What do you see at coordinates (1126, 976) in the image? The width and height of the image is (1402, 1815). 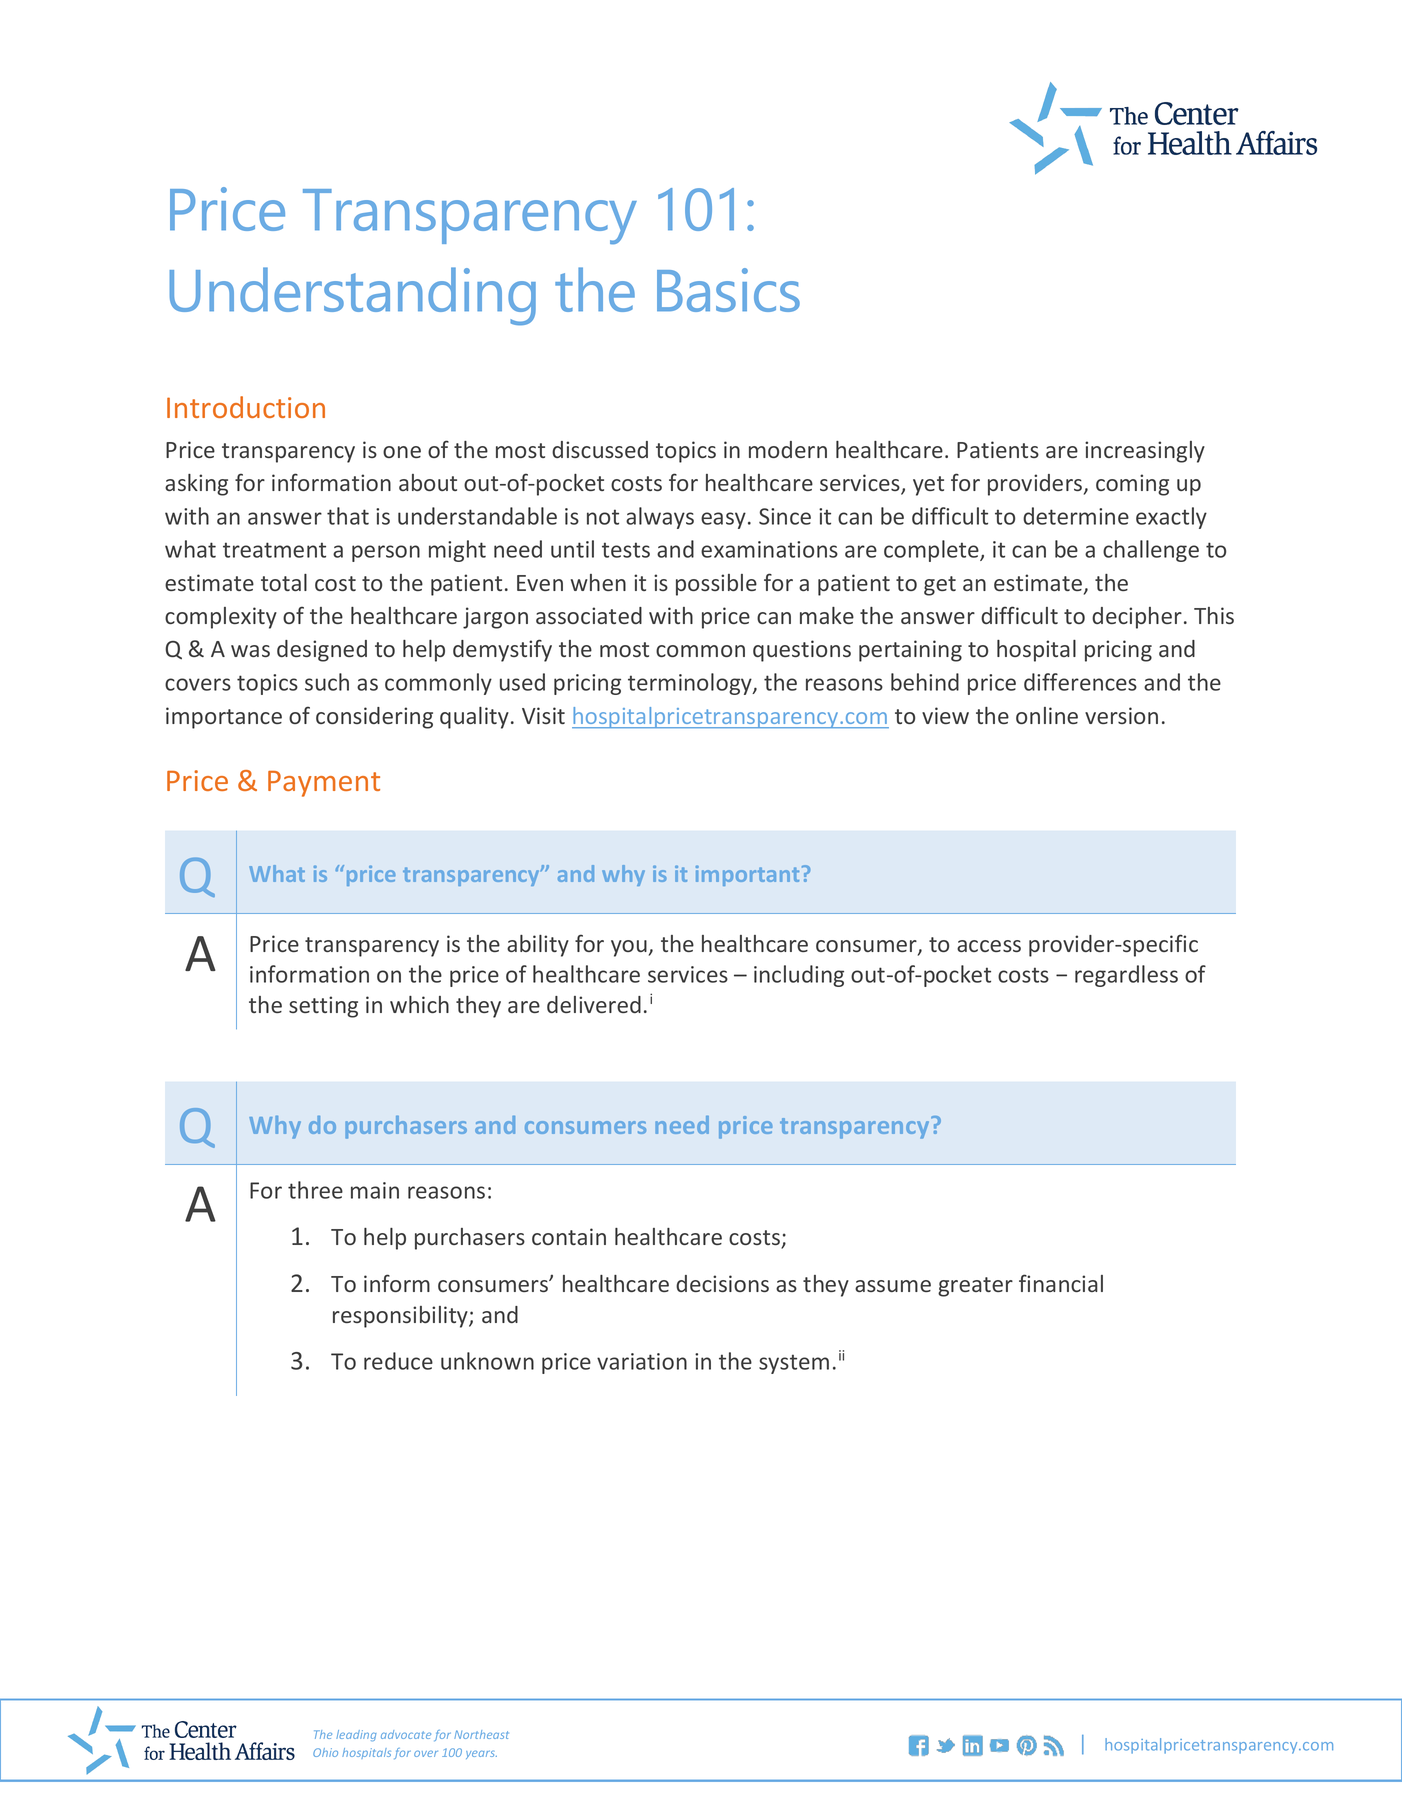 I see `regardless` at bounding box center [1126, 976].
